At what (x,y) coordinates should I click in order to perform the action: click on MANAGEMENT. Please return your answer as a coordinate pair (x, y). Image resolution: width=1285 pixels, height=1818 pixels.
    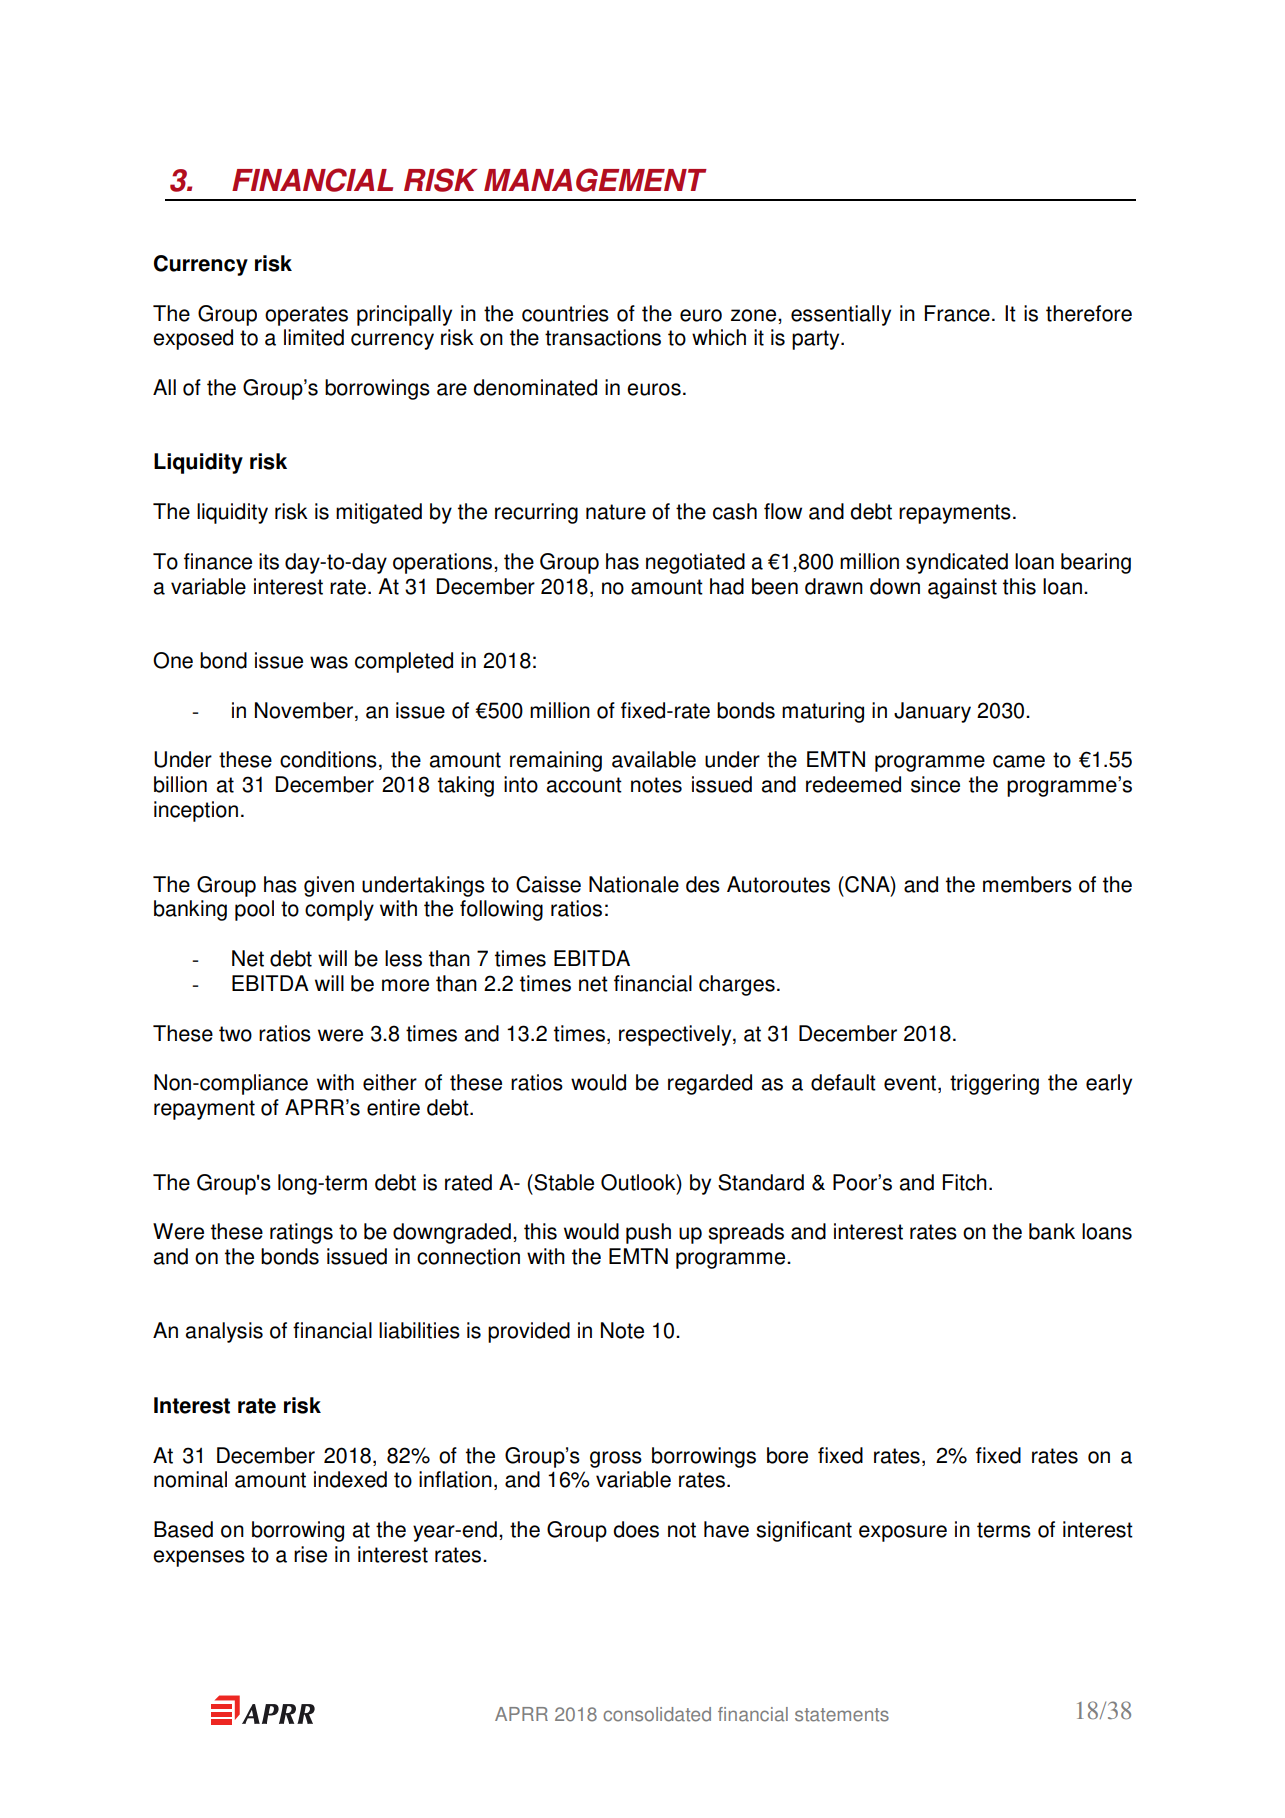
    Looking at the image, I should click on (595, 180).
